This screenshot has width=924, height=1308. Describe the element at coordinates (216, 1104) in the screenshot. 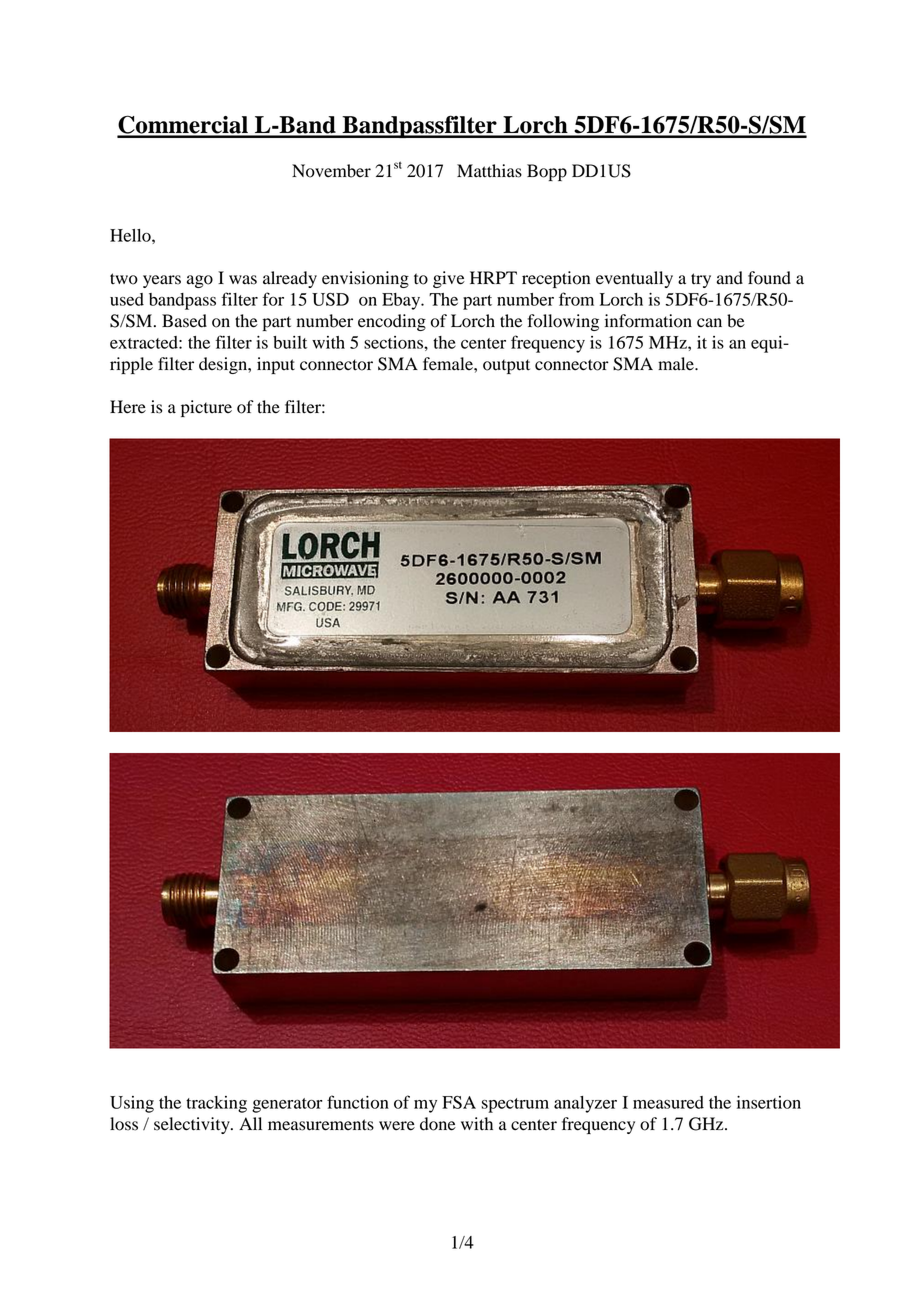

I see `tracking` at that location.
